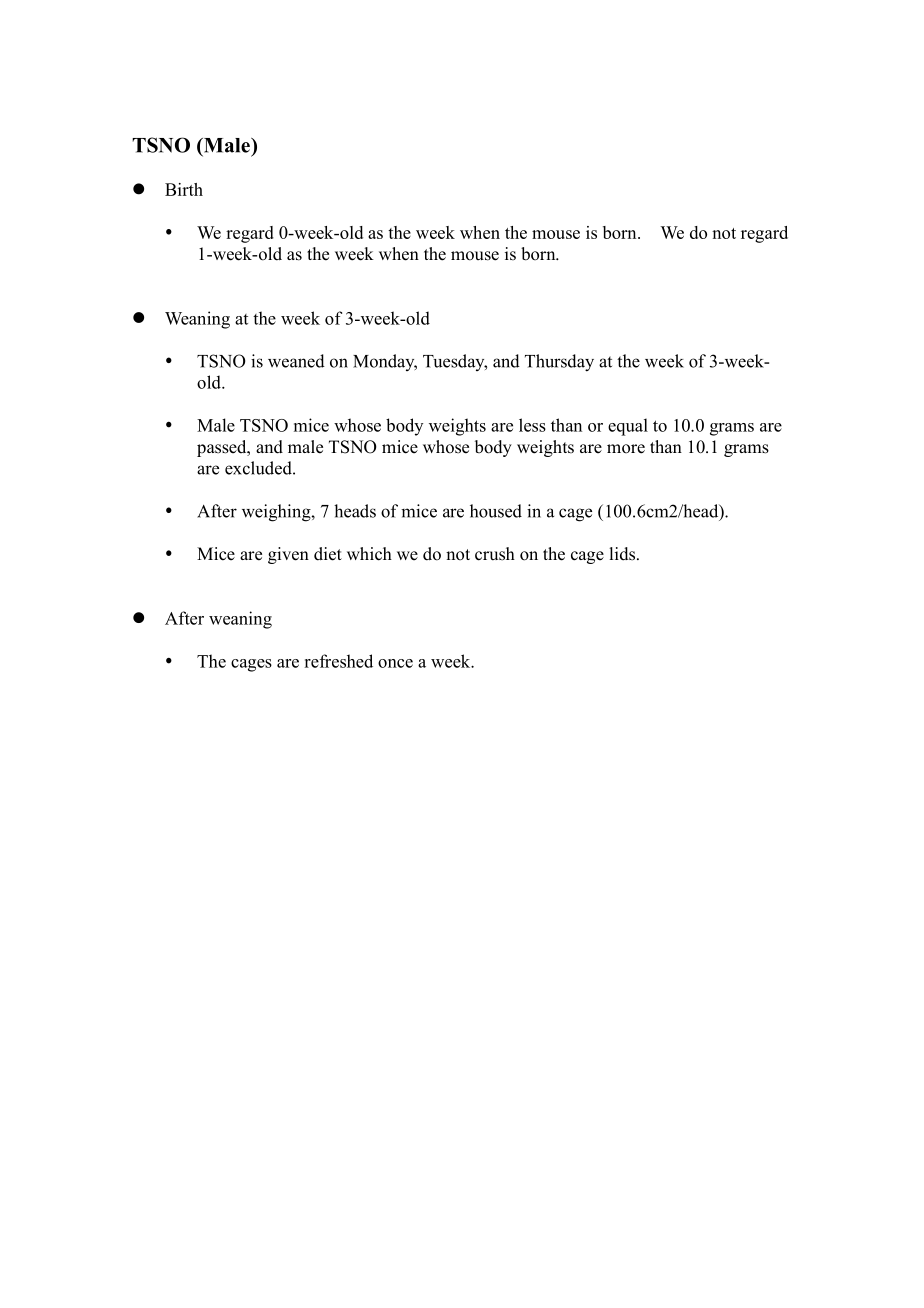  I want to click on passed, so click(223, 448).
